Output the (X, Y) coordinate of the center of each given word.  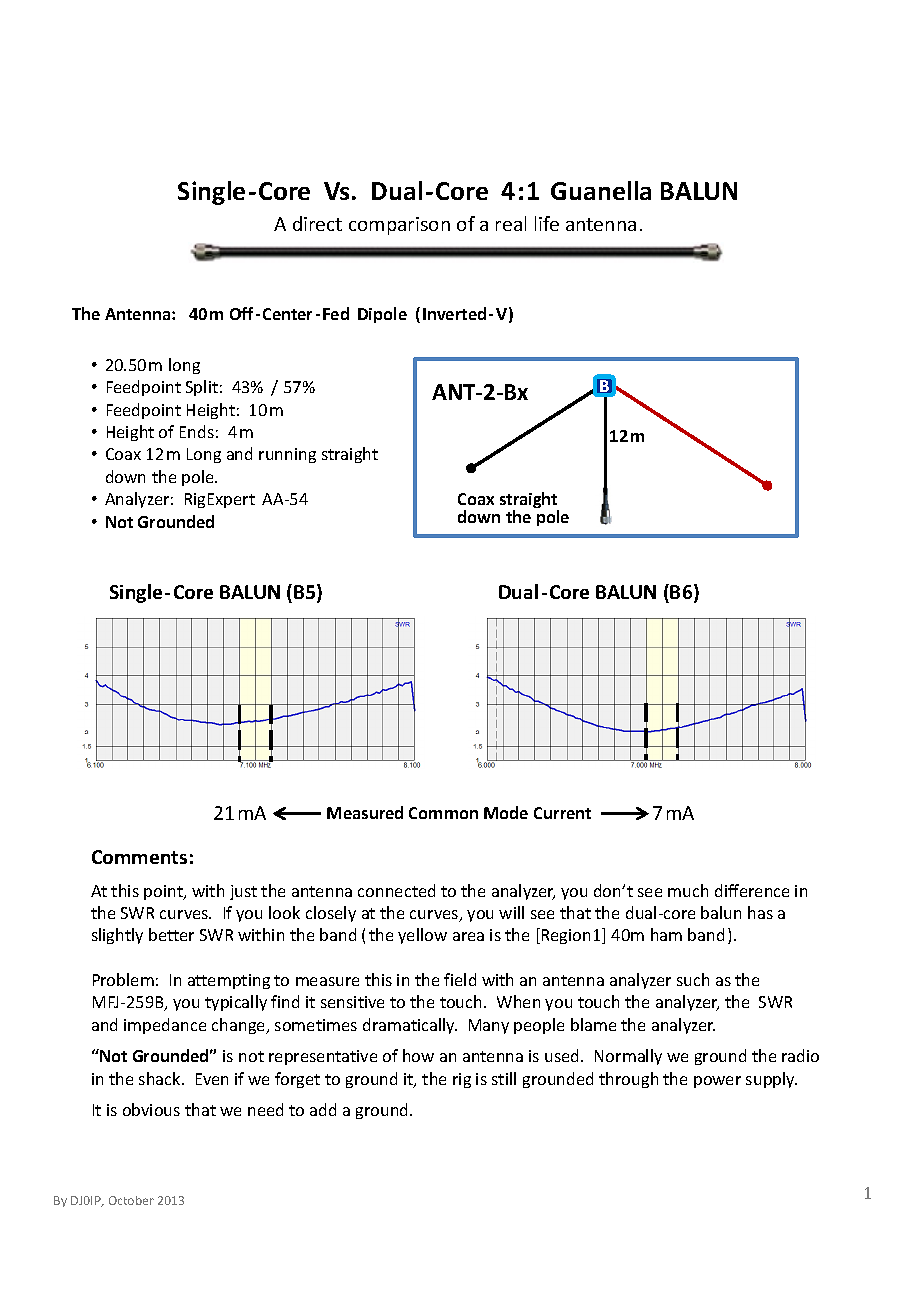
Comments (139, 857)
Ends (197, 431)
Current (562, 813)
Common (443, 813)
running (287, 455)
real (511, 223)
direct (317, 223)
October (131, 1200)
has (760, 912)
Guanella (601, 190)
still (504, 1078)
